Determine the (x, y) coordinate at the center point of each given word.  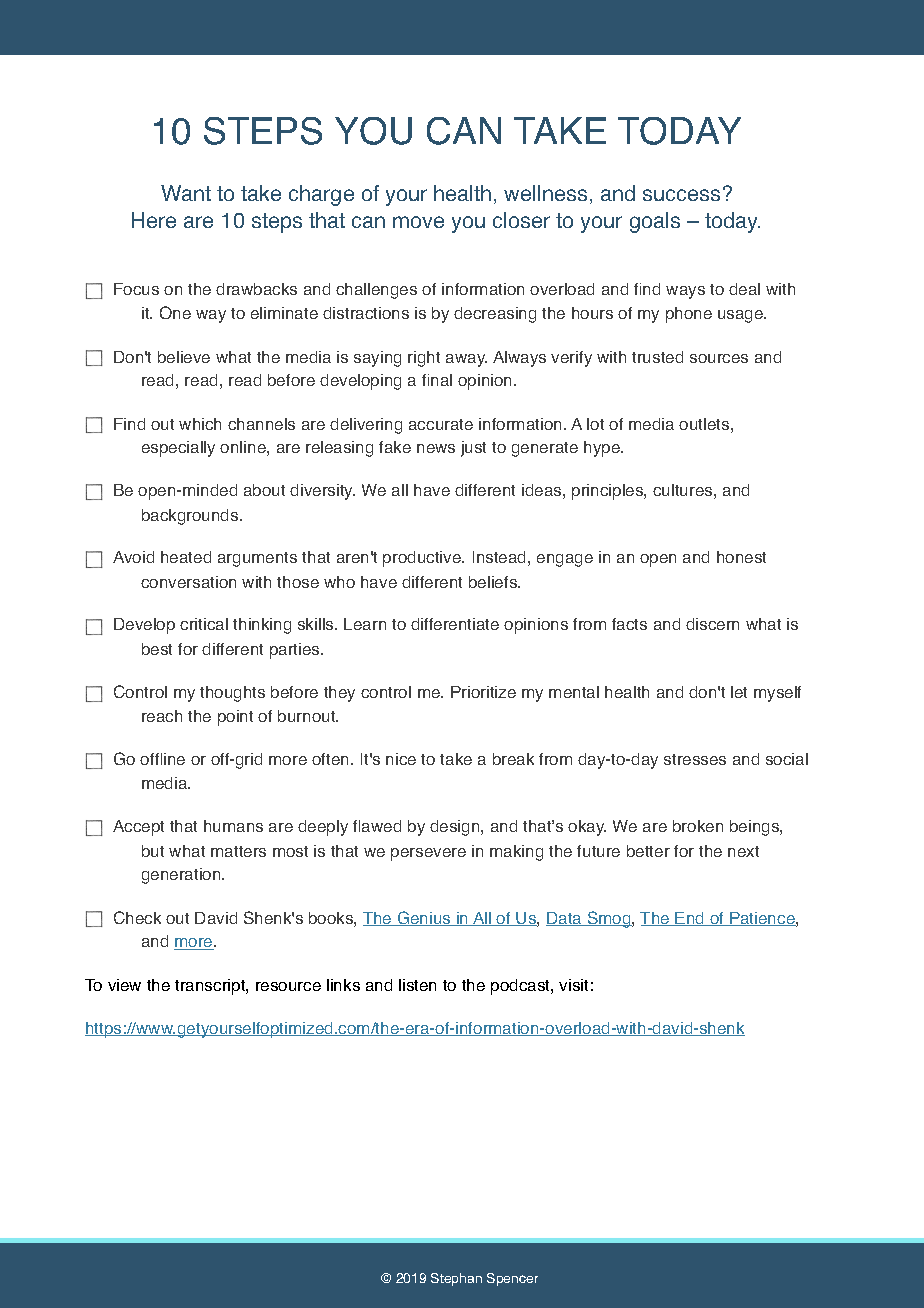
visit (573, 985)
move (418, 222)
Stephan (456, 1279)
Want (186, 193)
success (681, 195)
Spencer (512, 1279)
